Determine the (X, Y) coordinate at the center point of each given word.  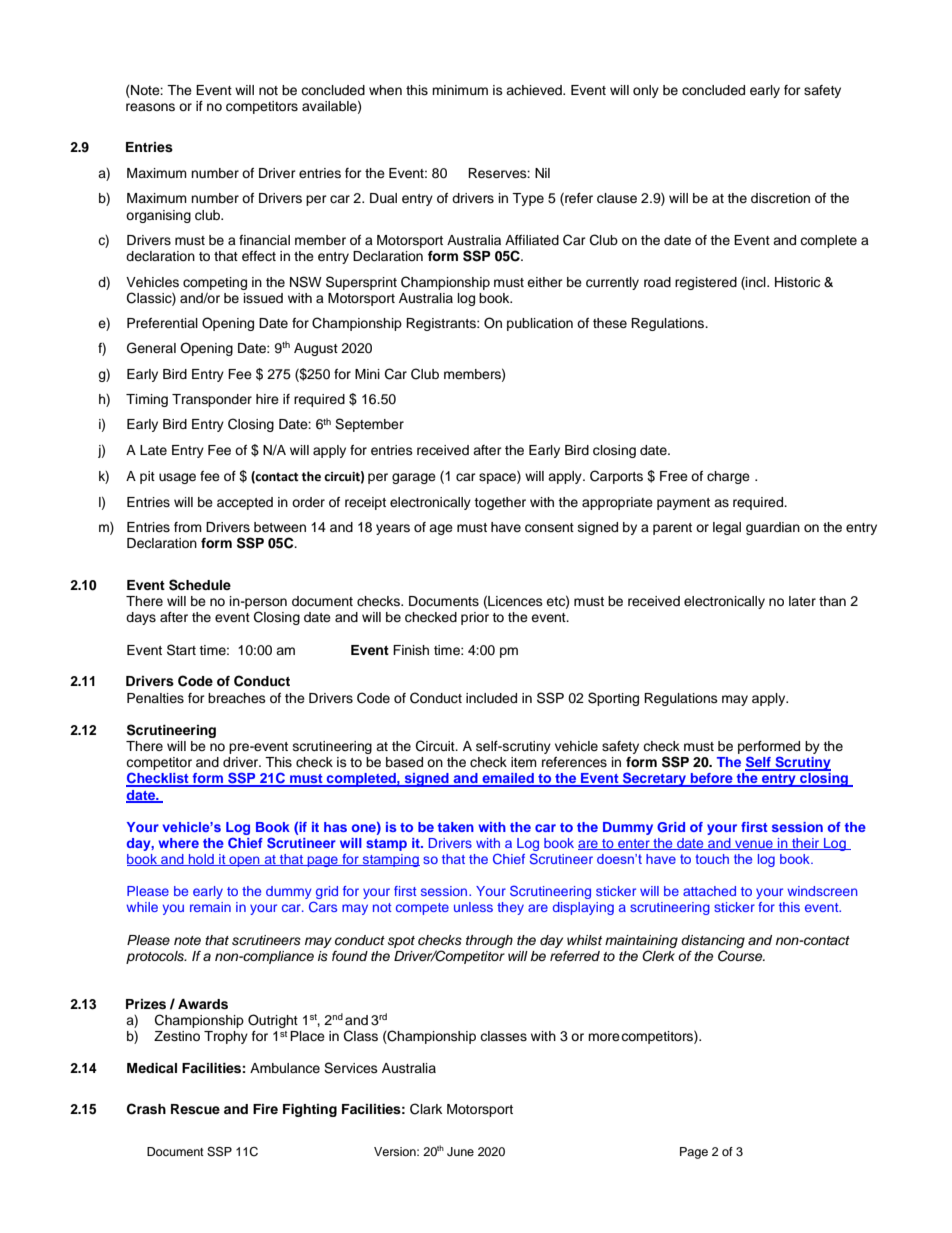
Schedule (200, 585)
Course (741, 956)
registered (706, 283)
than (832, 601)
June (460, 1152)
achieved (535, 90)
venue (754, 845)
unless (473, 907)
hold (201, 860)
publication (540, 324)
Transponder (212, 400)
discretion (780, 198)
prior (475, 618)
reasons (150, 107)
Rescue (195, 1109)
